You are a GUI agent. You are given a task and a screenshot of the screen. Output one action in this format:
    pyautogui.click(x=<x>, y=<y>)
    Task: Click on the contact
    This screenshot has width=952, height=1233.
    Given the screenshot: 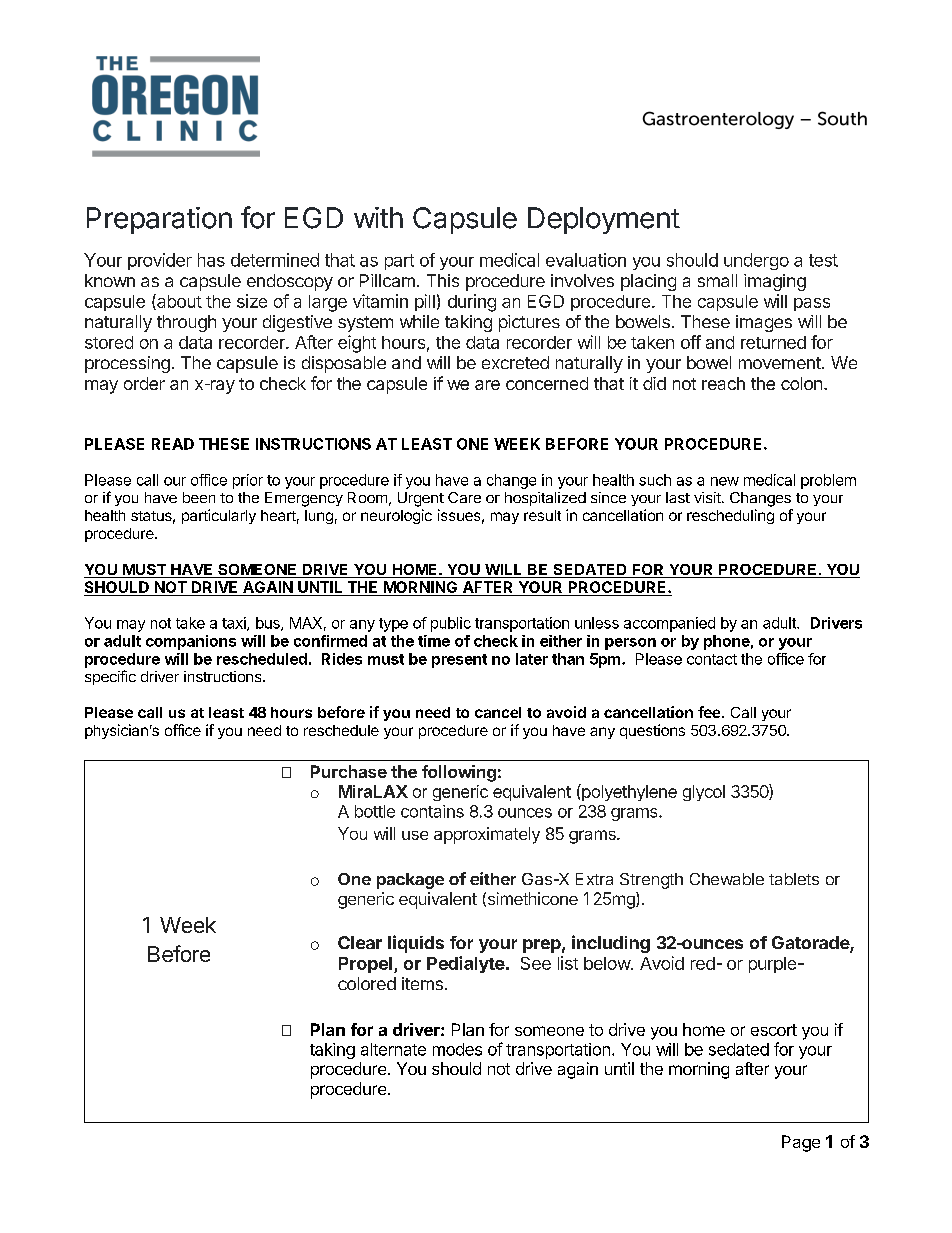 What is the action you would take?
    pyautogui.click(x=712, y=659)
